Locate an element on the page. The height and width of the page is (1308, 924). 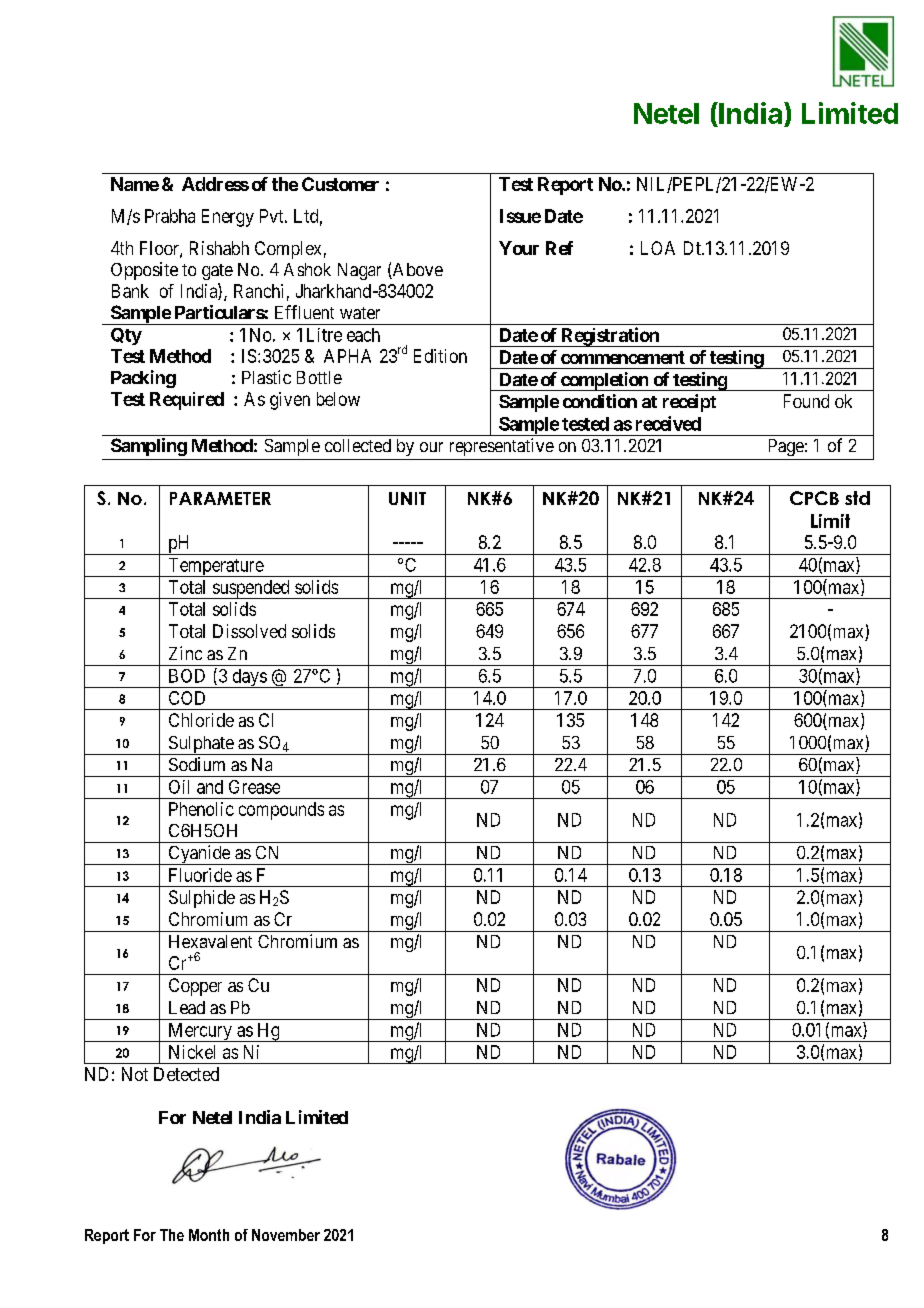
compounds is located at coordinates (281, 811).
